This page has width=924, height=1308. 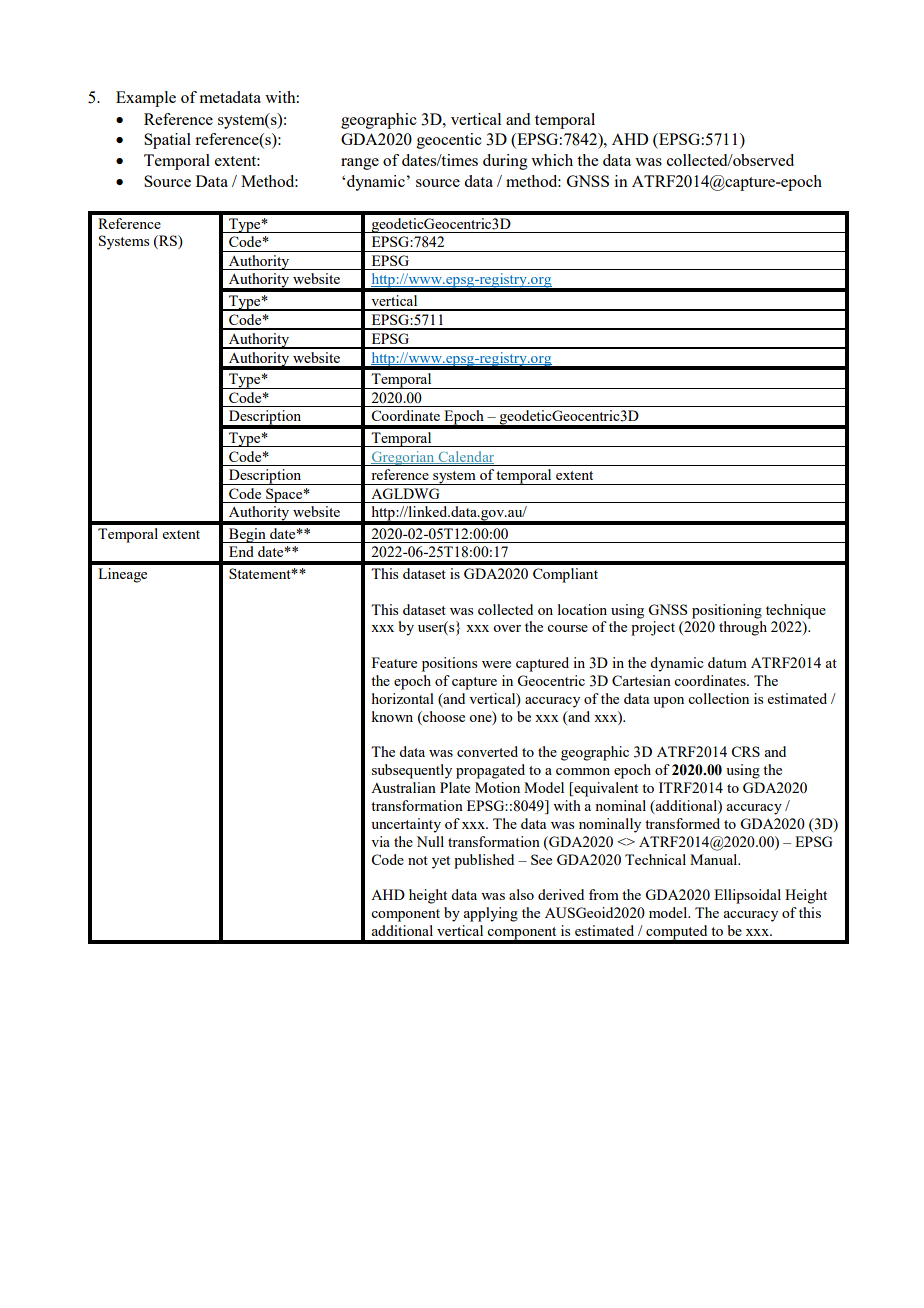 What do you see at coordinates (122, 575) in the page?
I see `Lineage` at bounding box center [122, 575].
